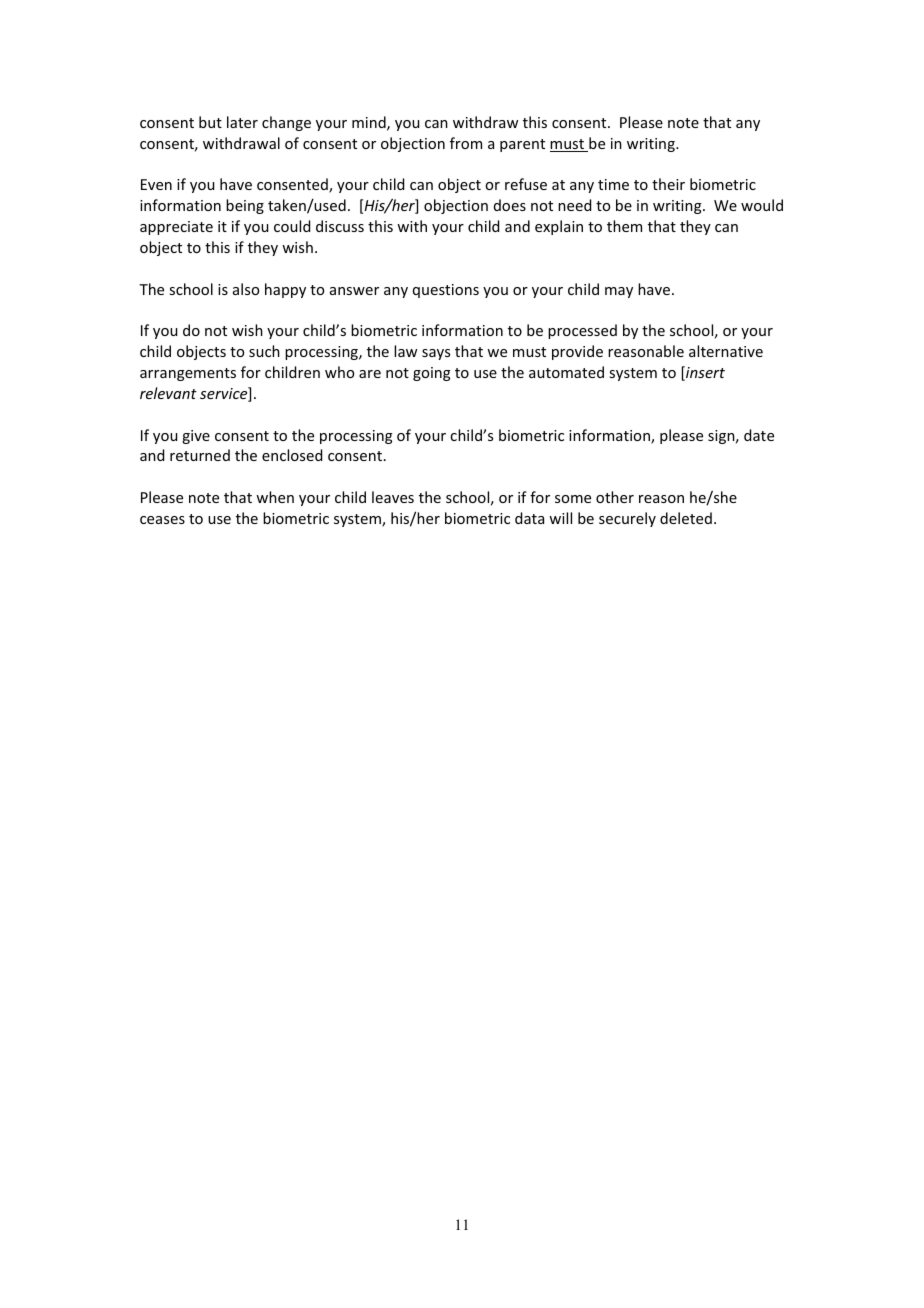 Image resolution: width=924 pixels, height=1308 pixels. What do you see at coordinates (624, 226) in the screenshot?
I see `them` at bounding box center [624, 226].
